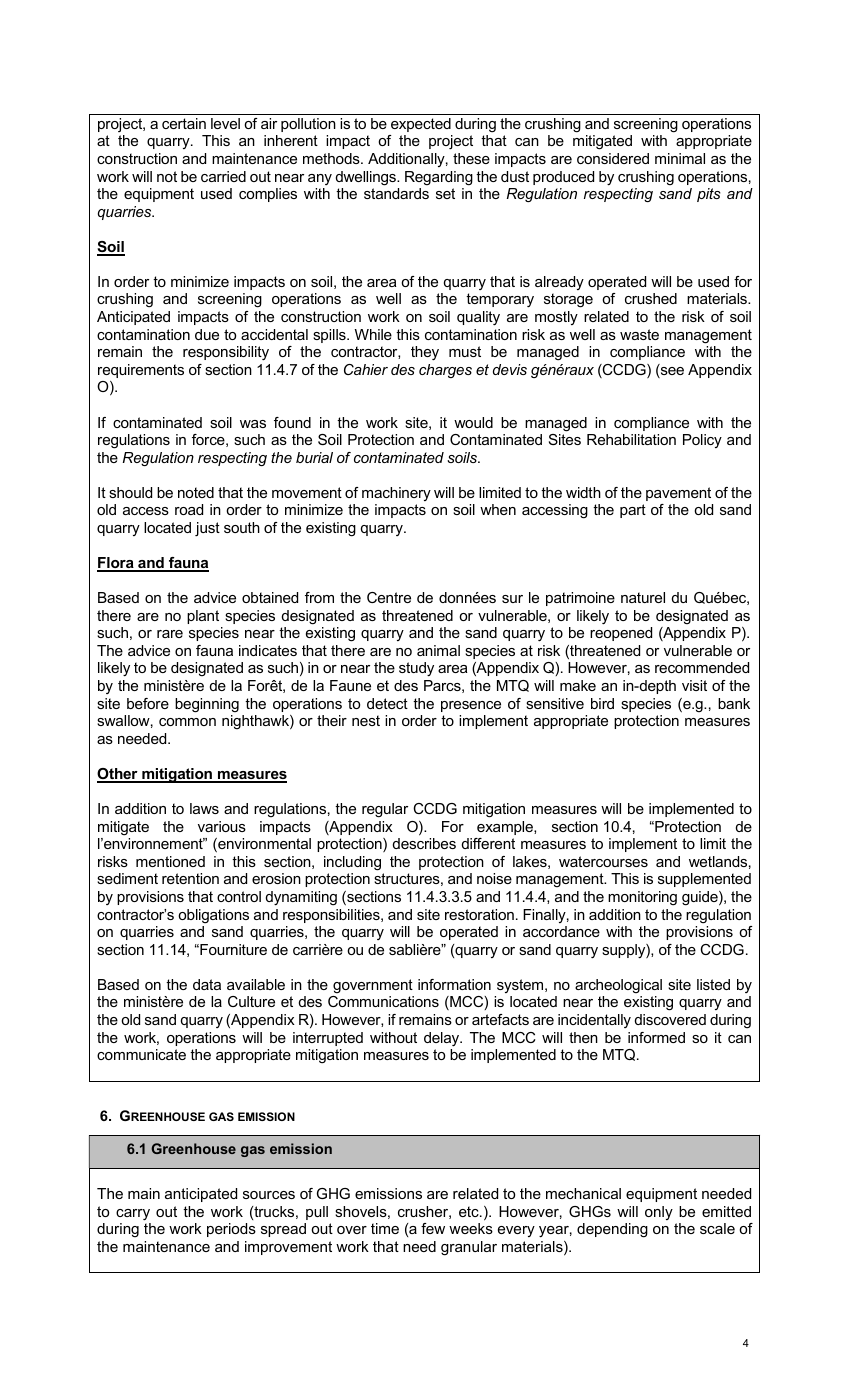 The width and height of the screenshot is (849, 1400). Describe the element at coordinates (231, 1230) in the screenshot. I see `periods` at that location.
